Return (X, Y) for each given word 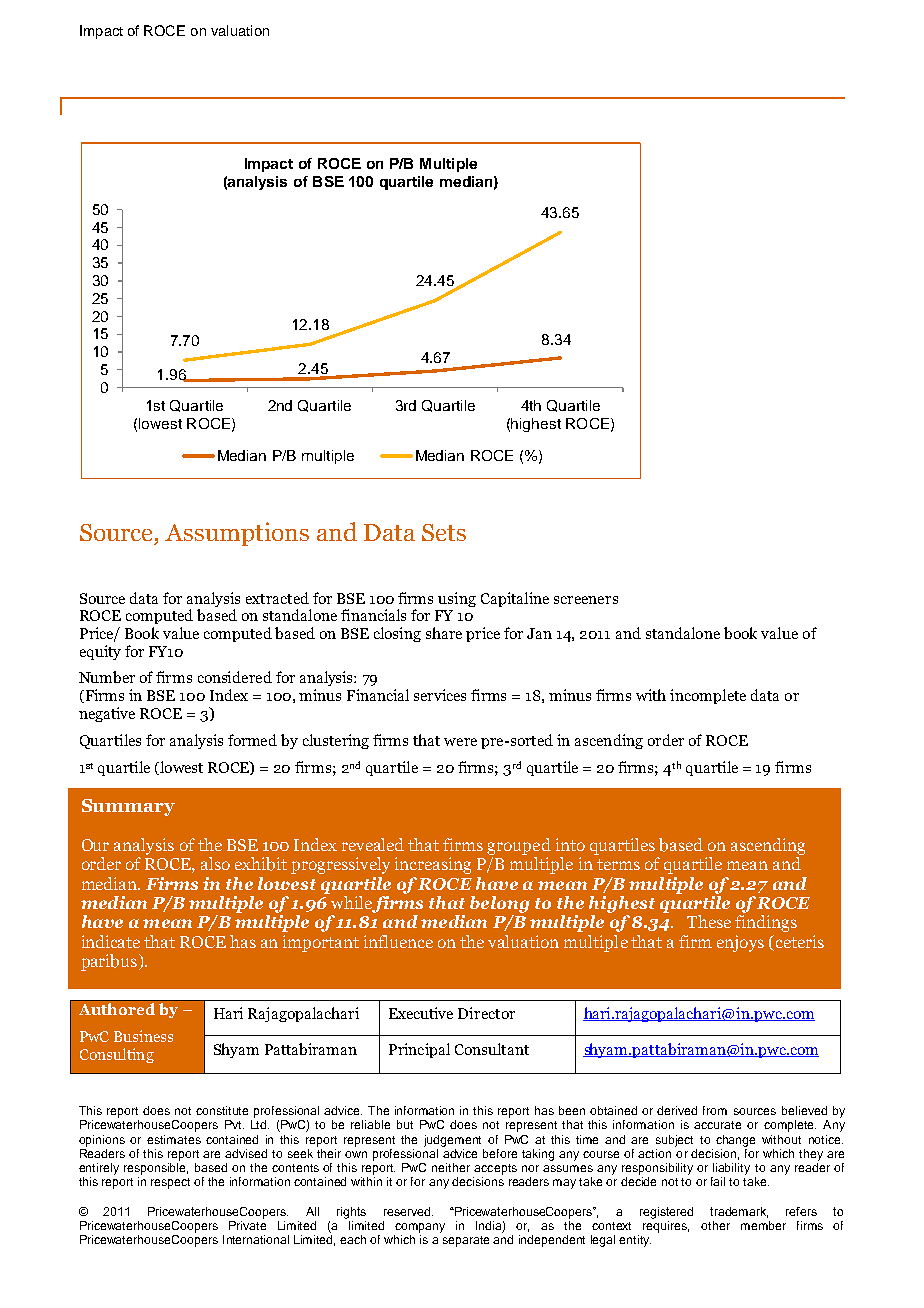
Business (143, 1036)
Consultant (492, 1049)
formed (252, 740)
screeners (586, 600)
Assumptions (237, 534)
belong (500, 904)
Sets (444, 532)
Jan (539, 633)
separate (466, 1241)
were (460, 742)
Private (247, 1224)
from (715, 1110)
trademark (739, 1212)
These (709, 921)
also (215, 863)
